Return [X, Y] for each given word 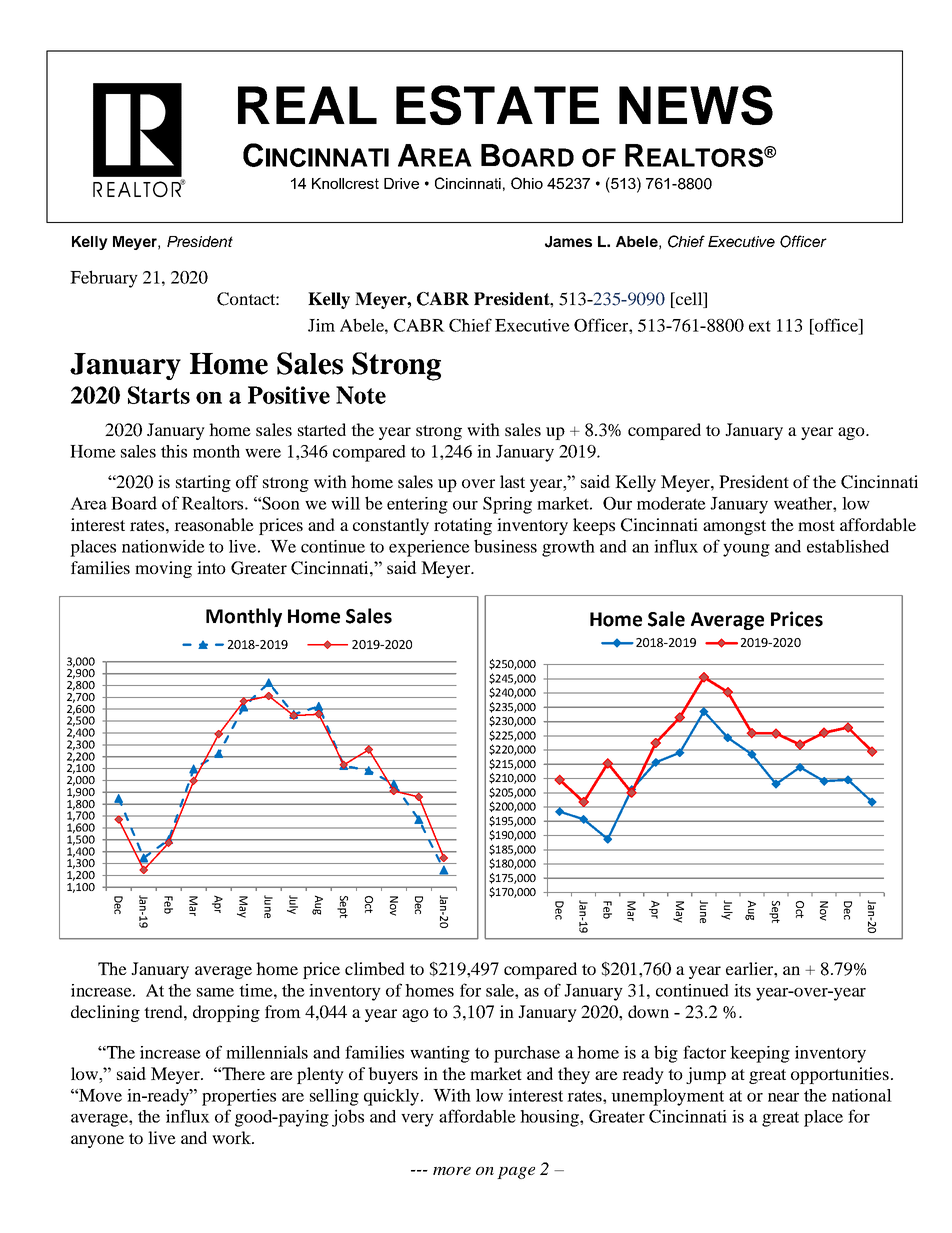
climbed [375, 968]
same [215, 992]
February [104, 279]
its [742, 990]
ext [760, 326]
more [452, 1171]
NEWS [696, 105]
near [783, 1097]
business [505, 546]
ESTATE [497, 105]
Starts [159, 395]
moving [163, 569]
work [232, 1137]
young [746, 550]
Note [361, 395]
